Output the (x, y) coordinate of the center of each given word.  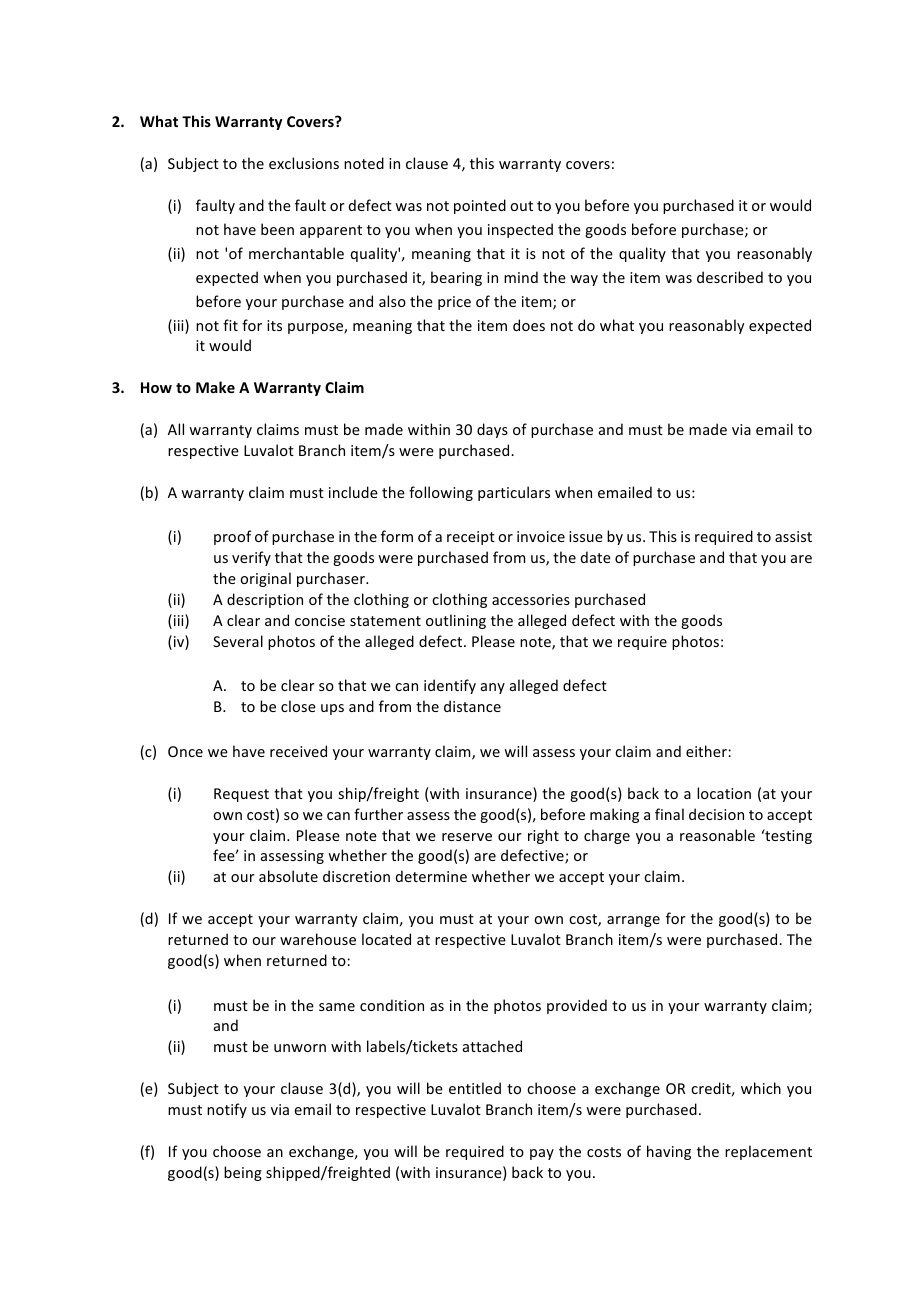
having (669, 1152)
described (730, 277)
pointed (480, 206)
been (277, 229)
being (243, 1173)
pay (542, 1154)
